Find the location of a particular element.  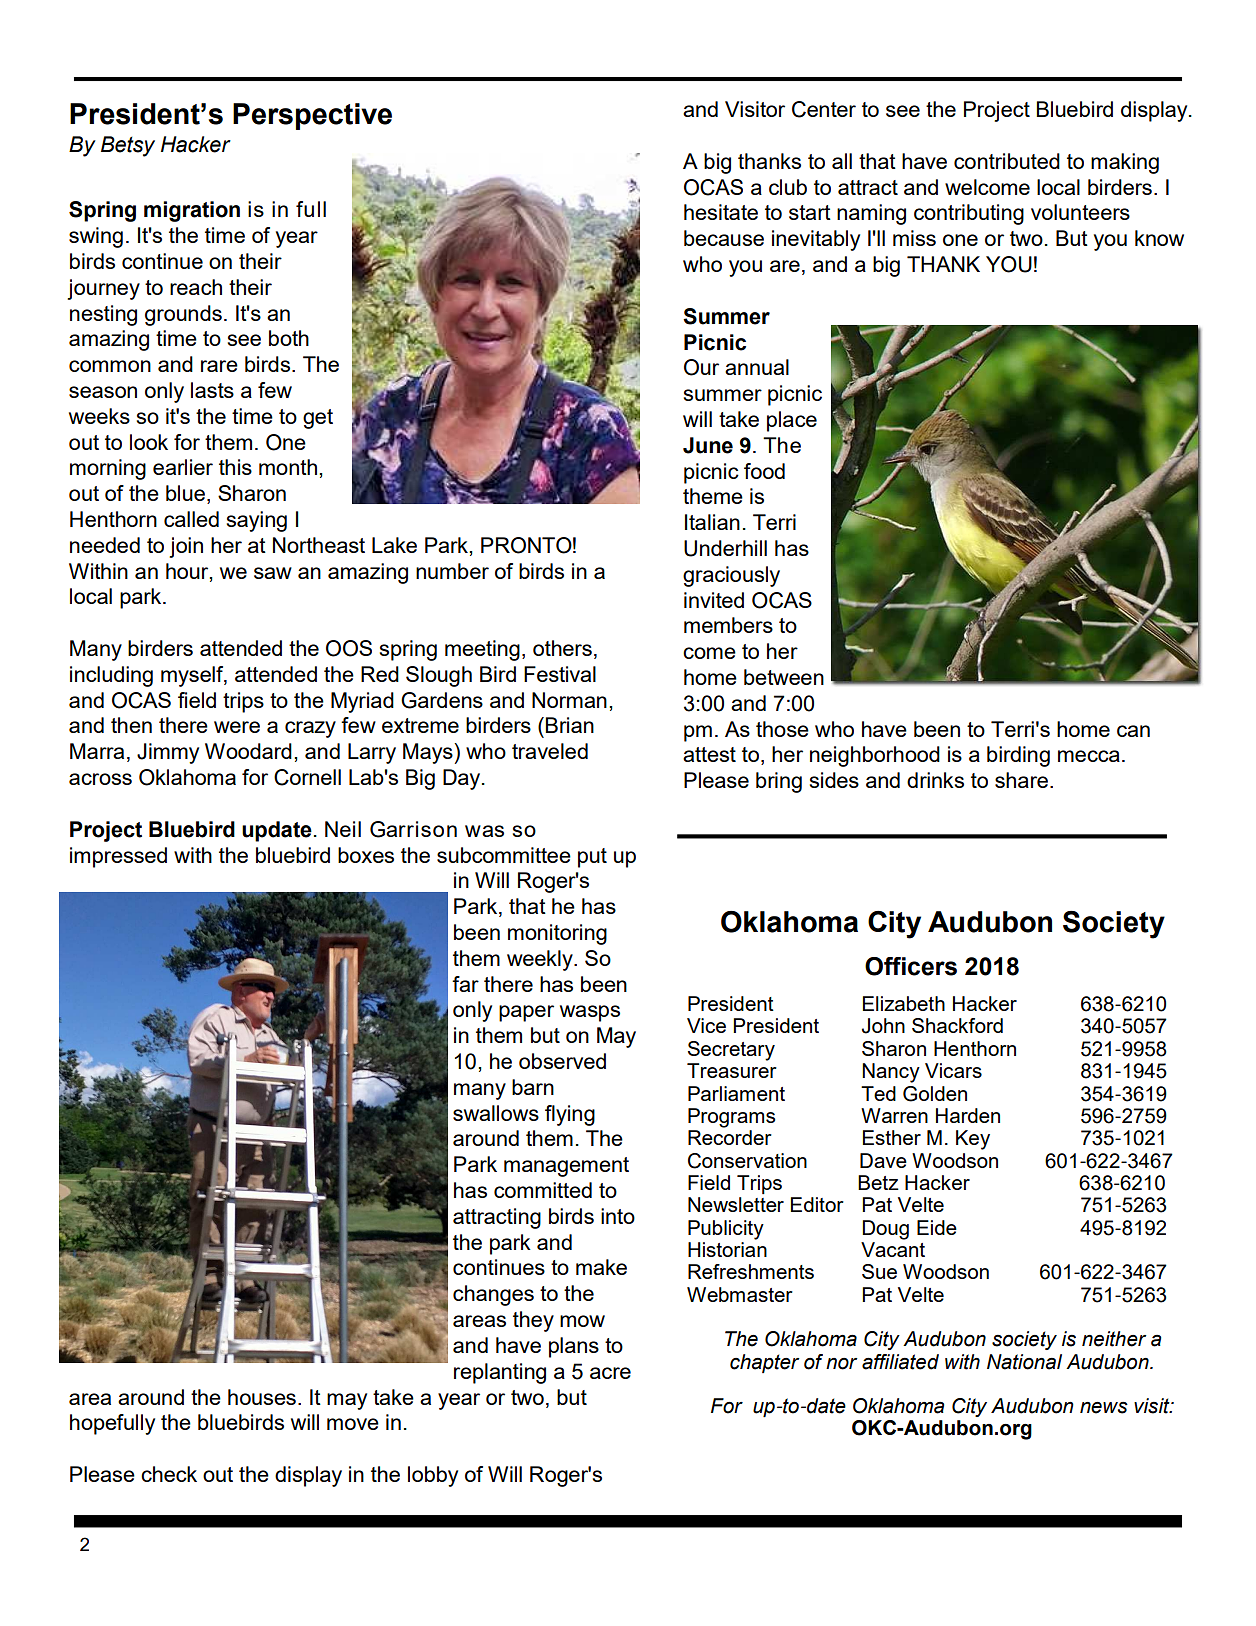

houses is located at coordinates (262, 1397).
